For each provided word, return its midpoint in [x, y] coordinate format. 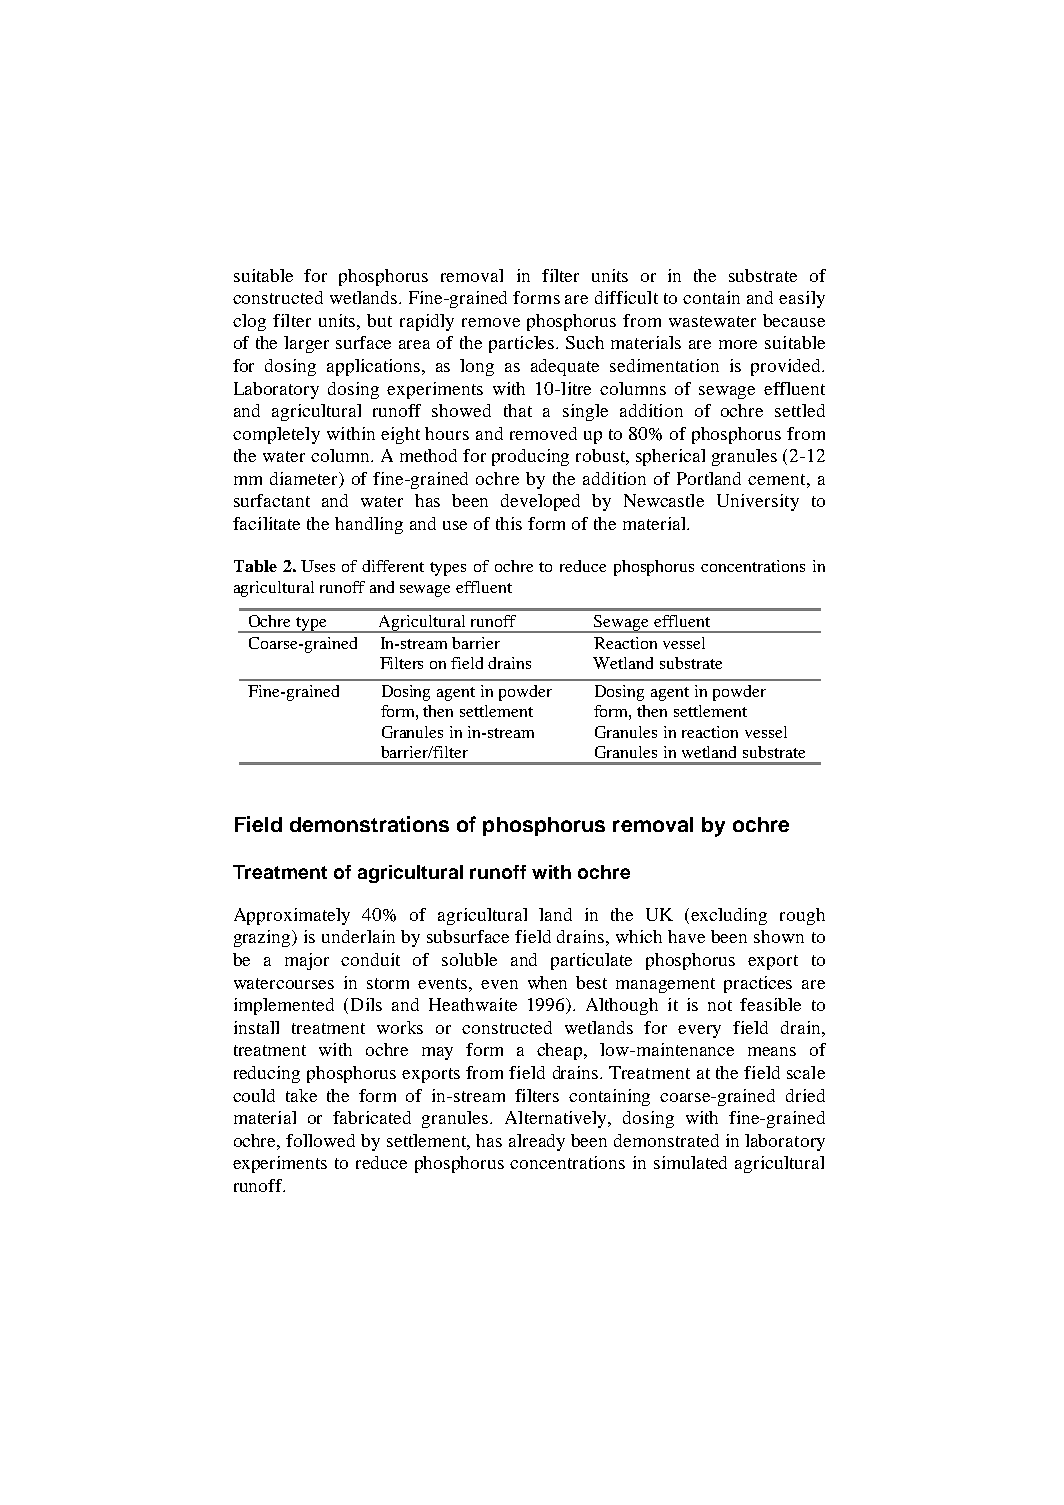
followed [320, 1140]
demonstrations [369, 824]
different [393, 566]
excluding [729, 916]
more [738, 344]
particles [523, 344]
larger [306, 344]
